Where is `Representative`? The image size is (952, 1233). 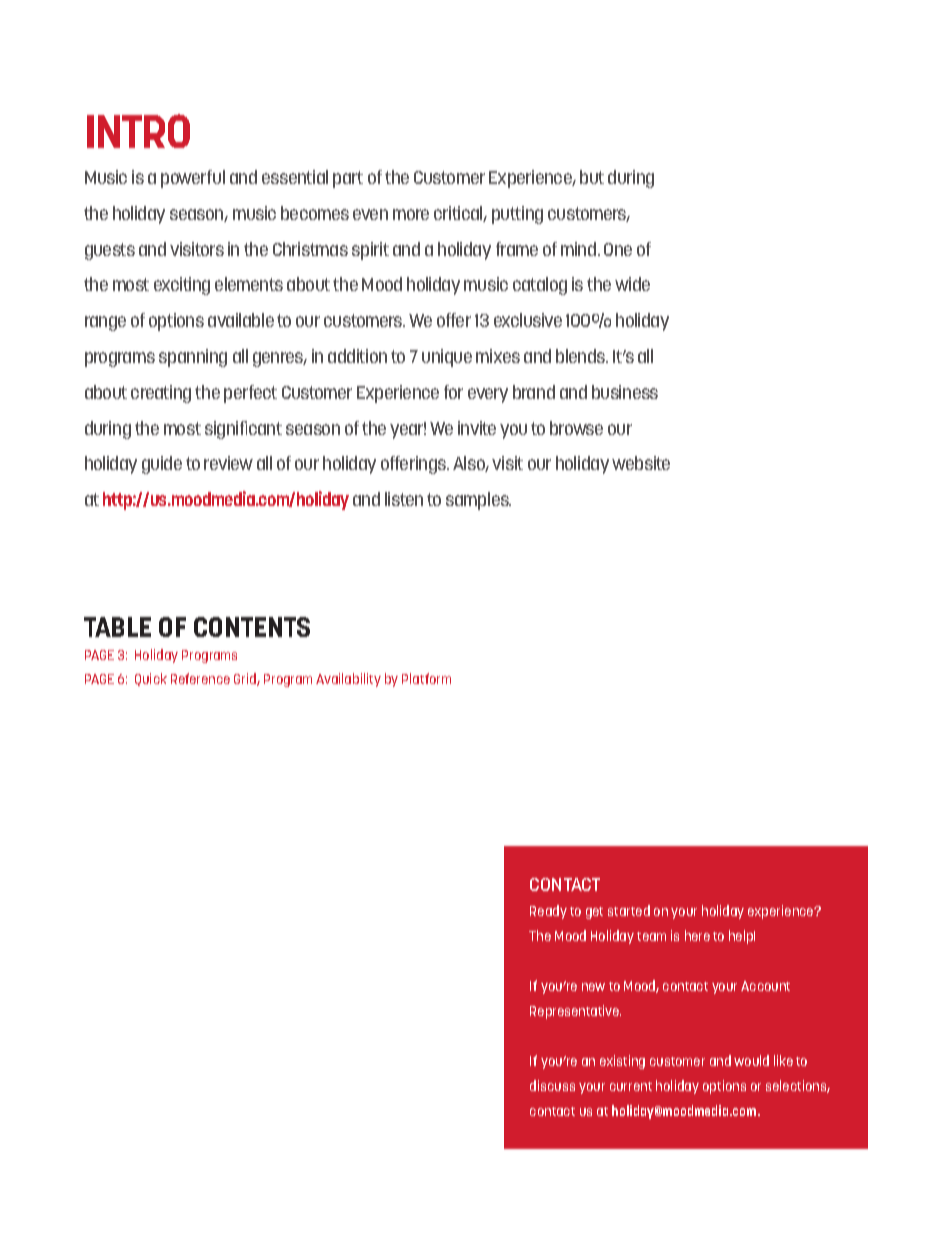
Representative is located at coordinates (575, 1012).
